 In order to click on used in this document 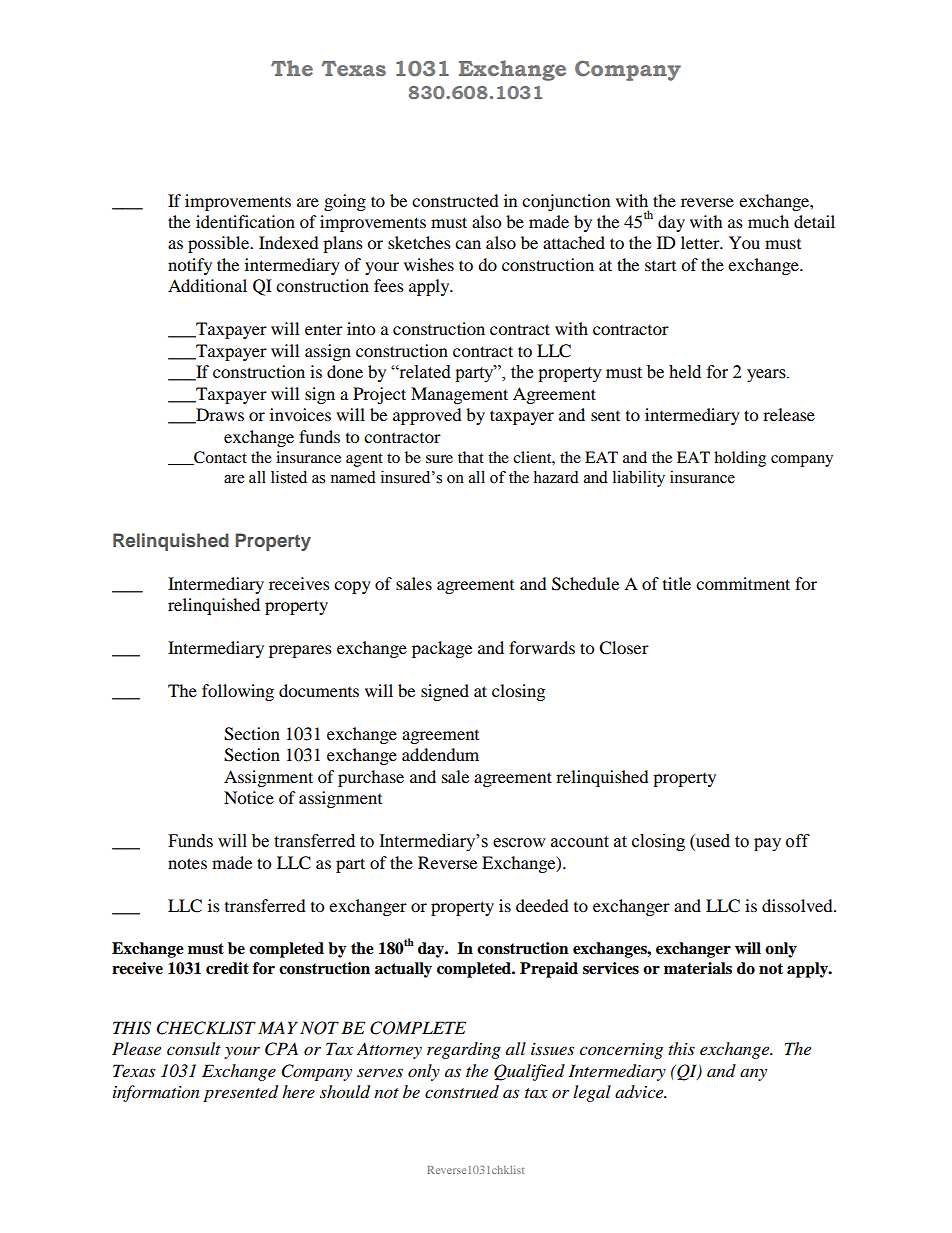, I will do `click(712, 842)`.
